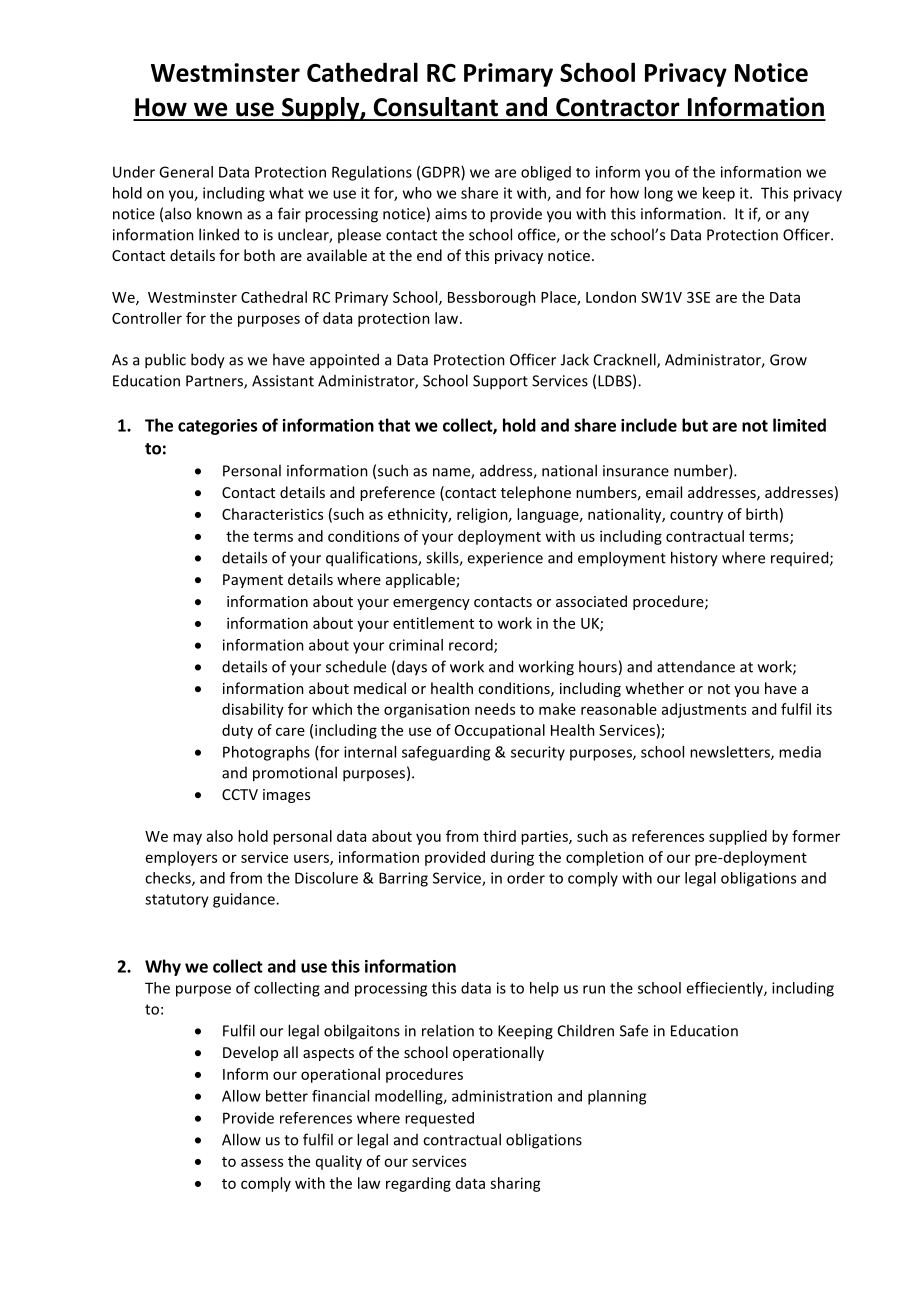 This screenshot has width=924, height=1308. I want to click on sharing, so click(515, 1184).
